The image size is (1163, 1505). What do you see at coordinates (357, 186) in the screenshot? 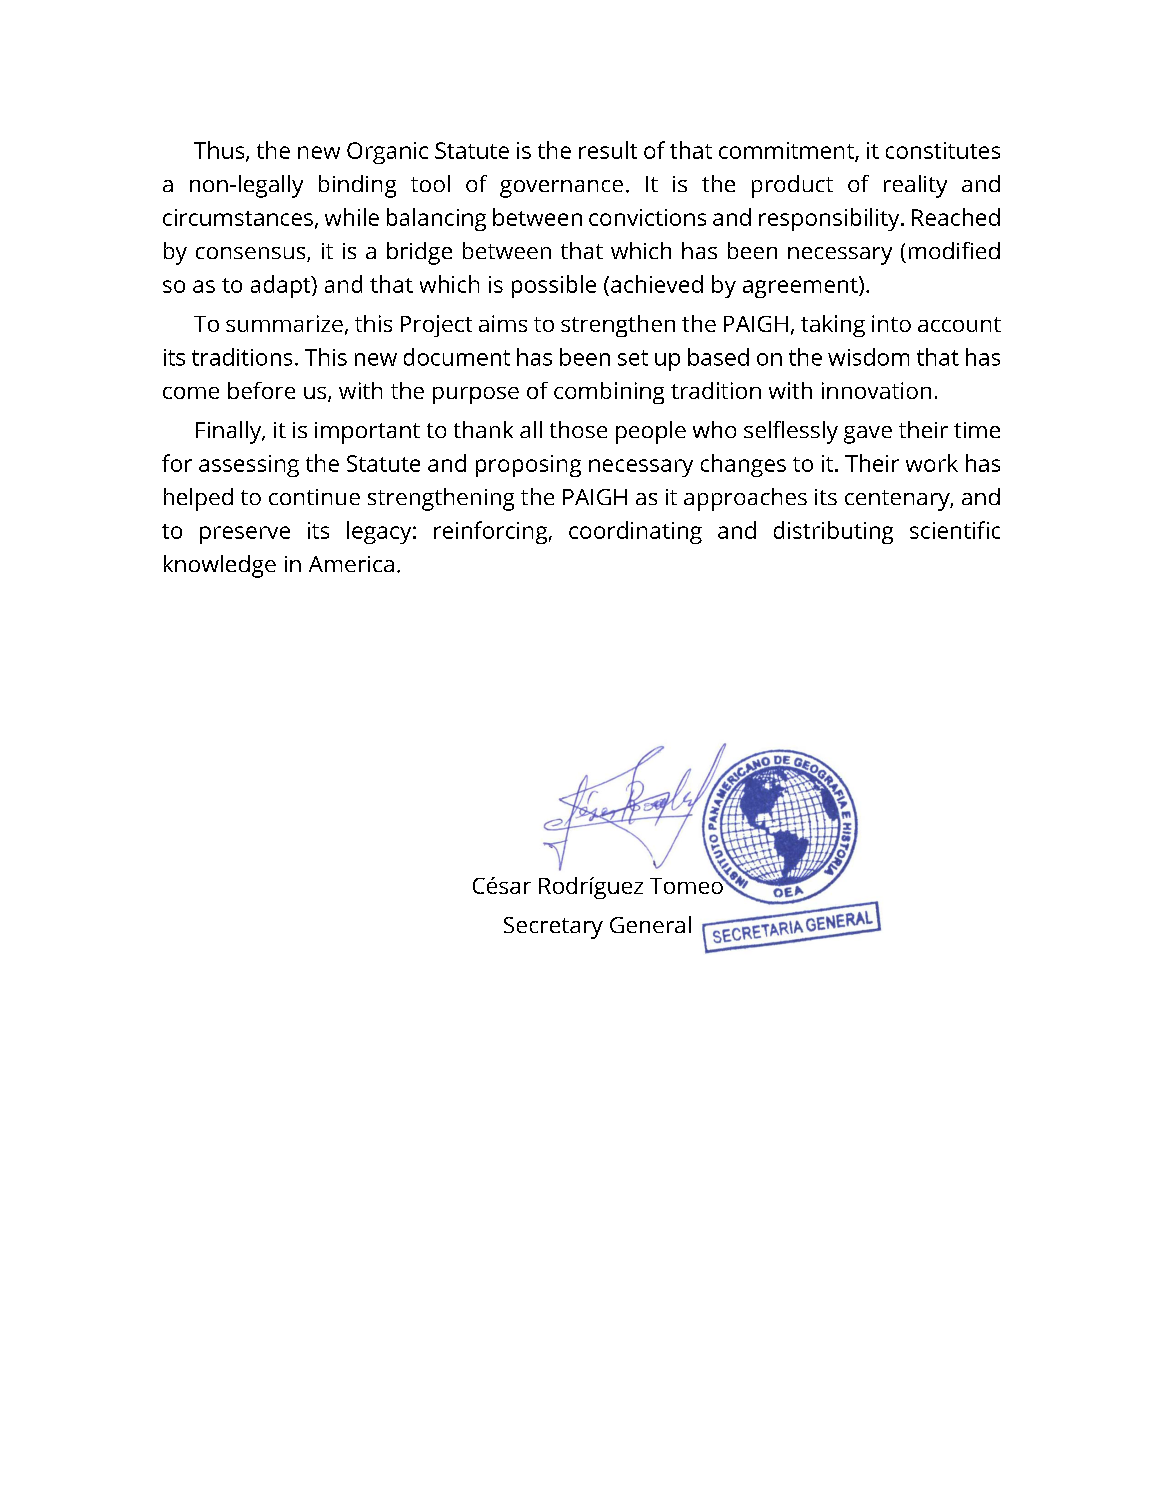
I see `binding` at bounding box center [357, 186].
